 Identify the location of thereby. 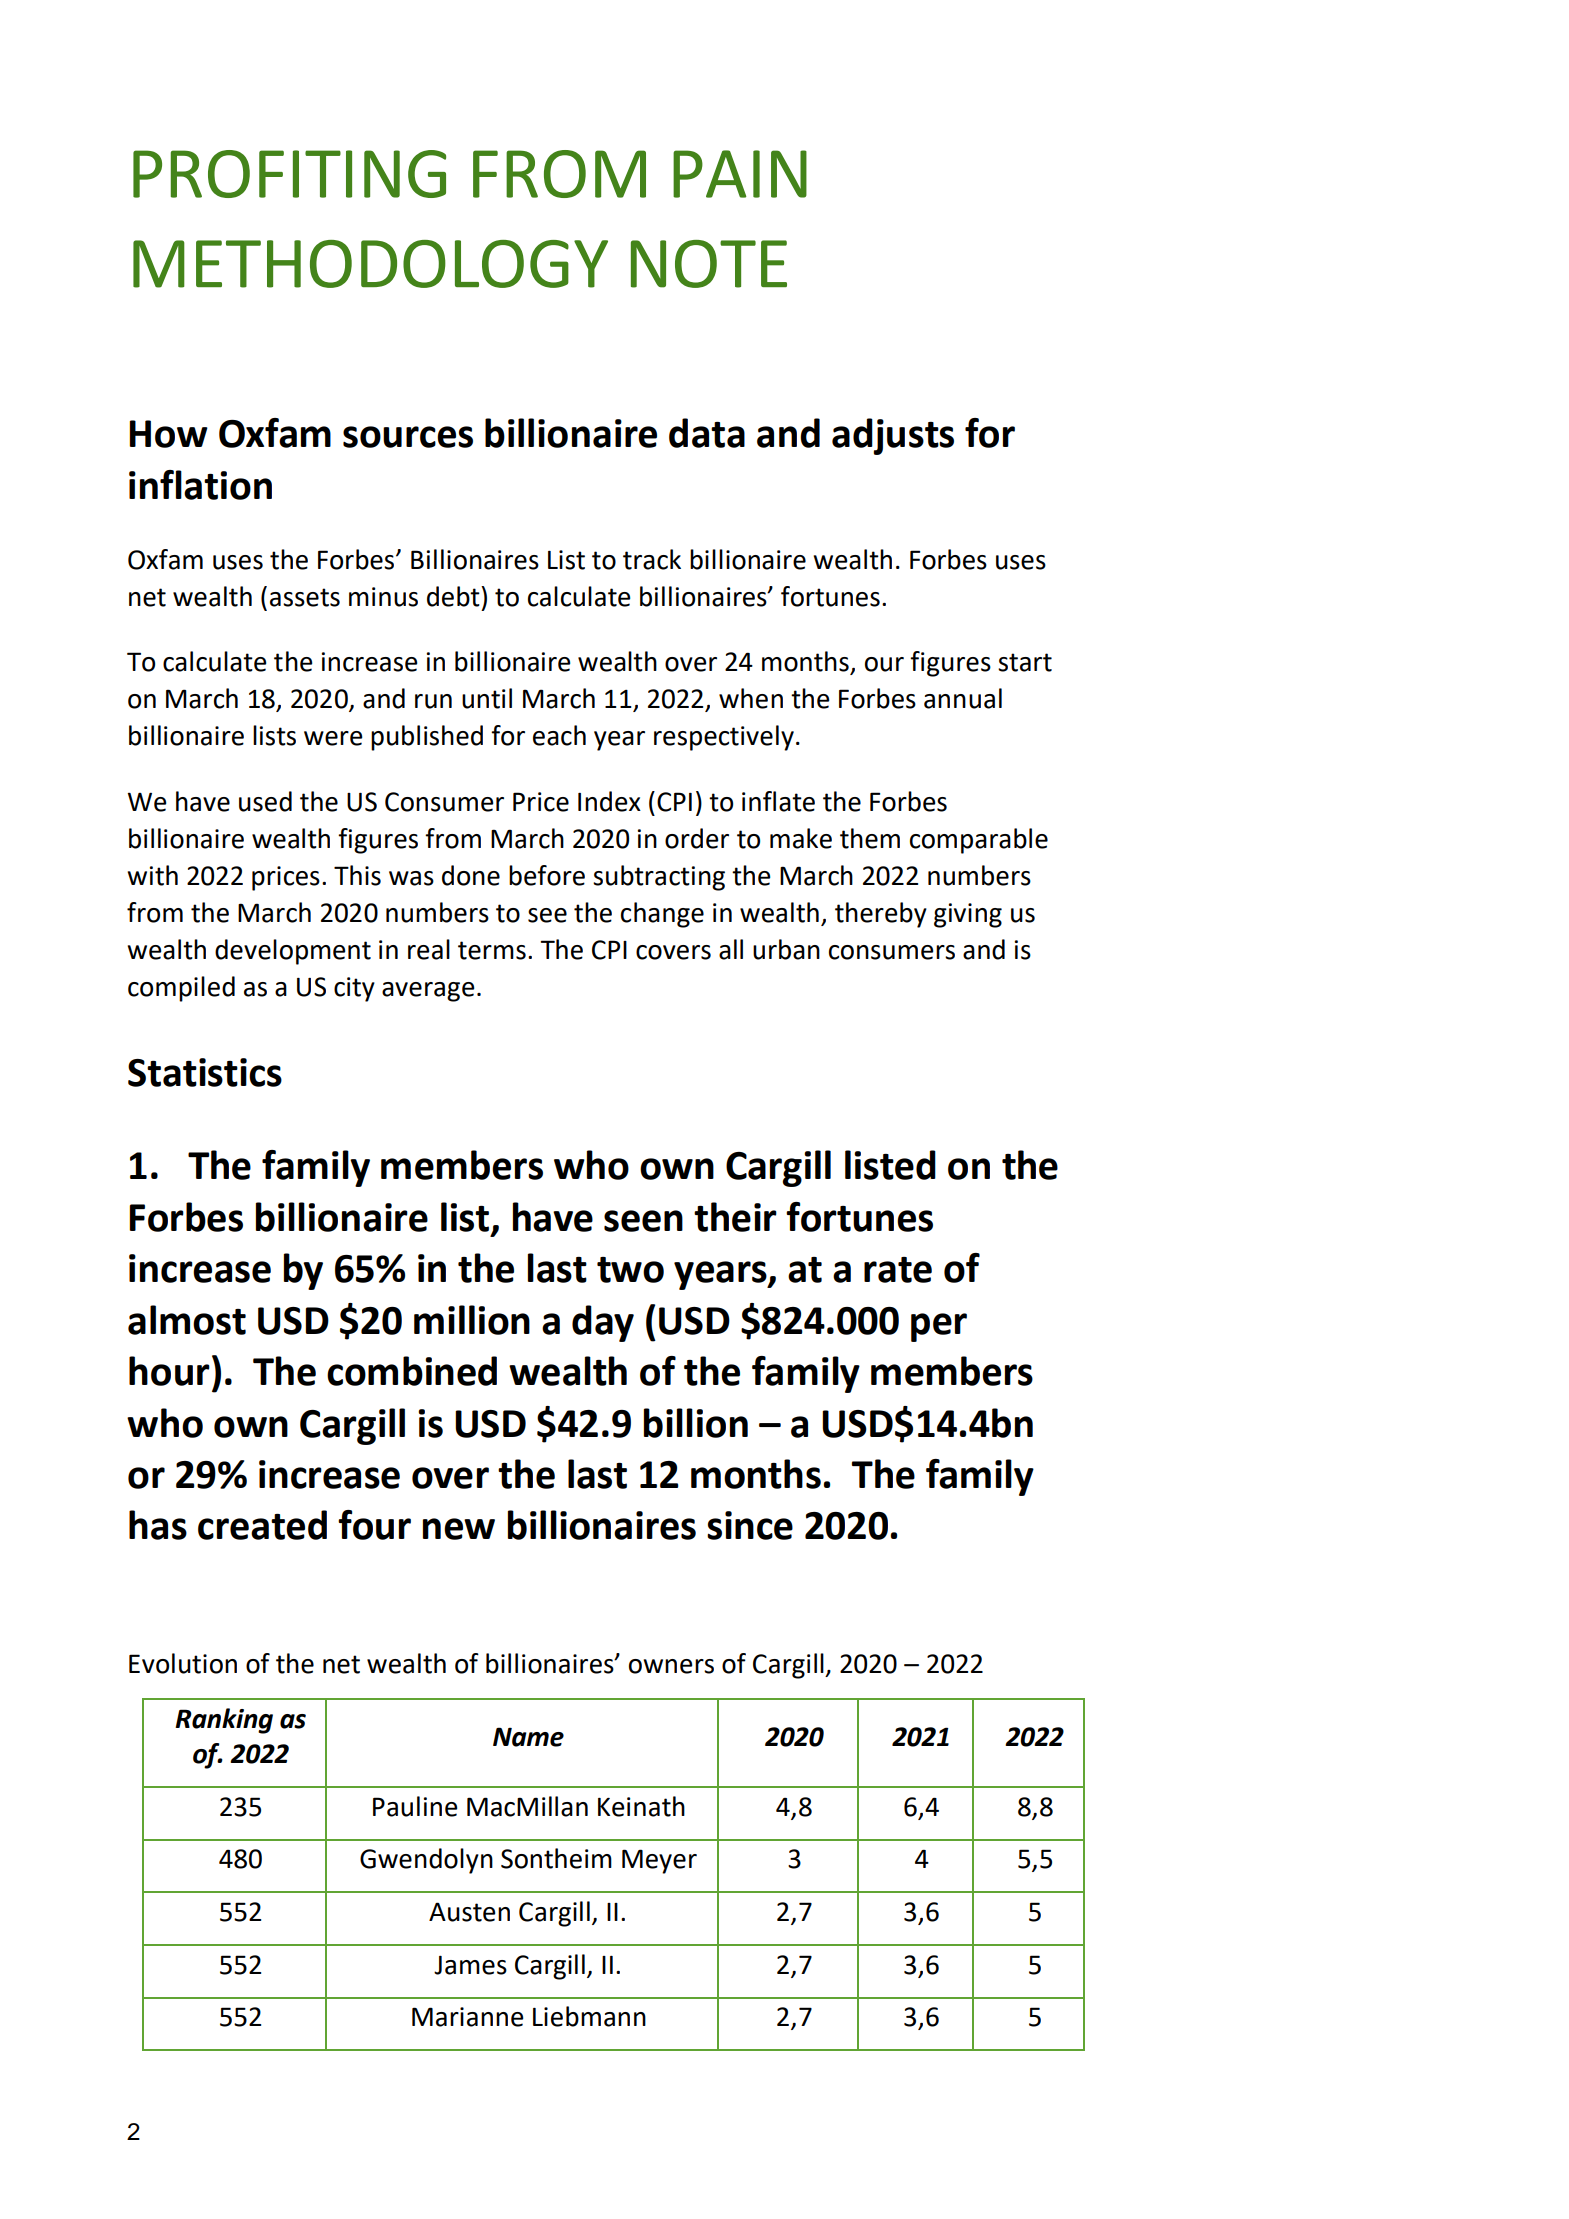
(881, 915).
